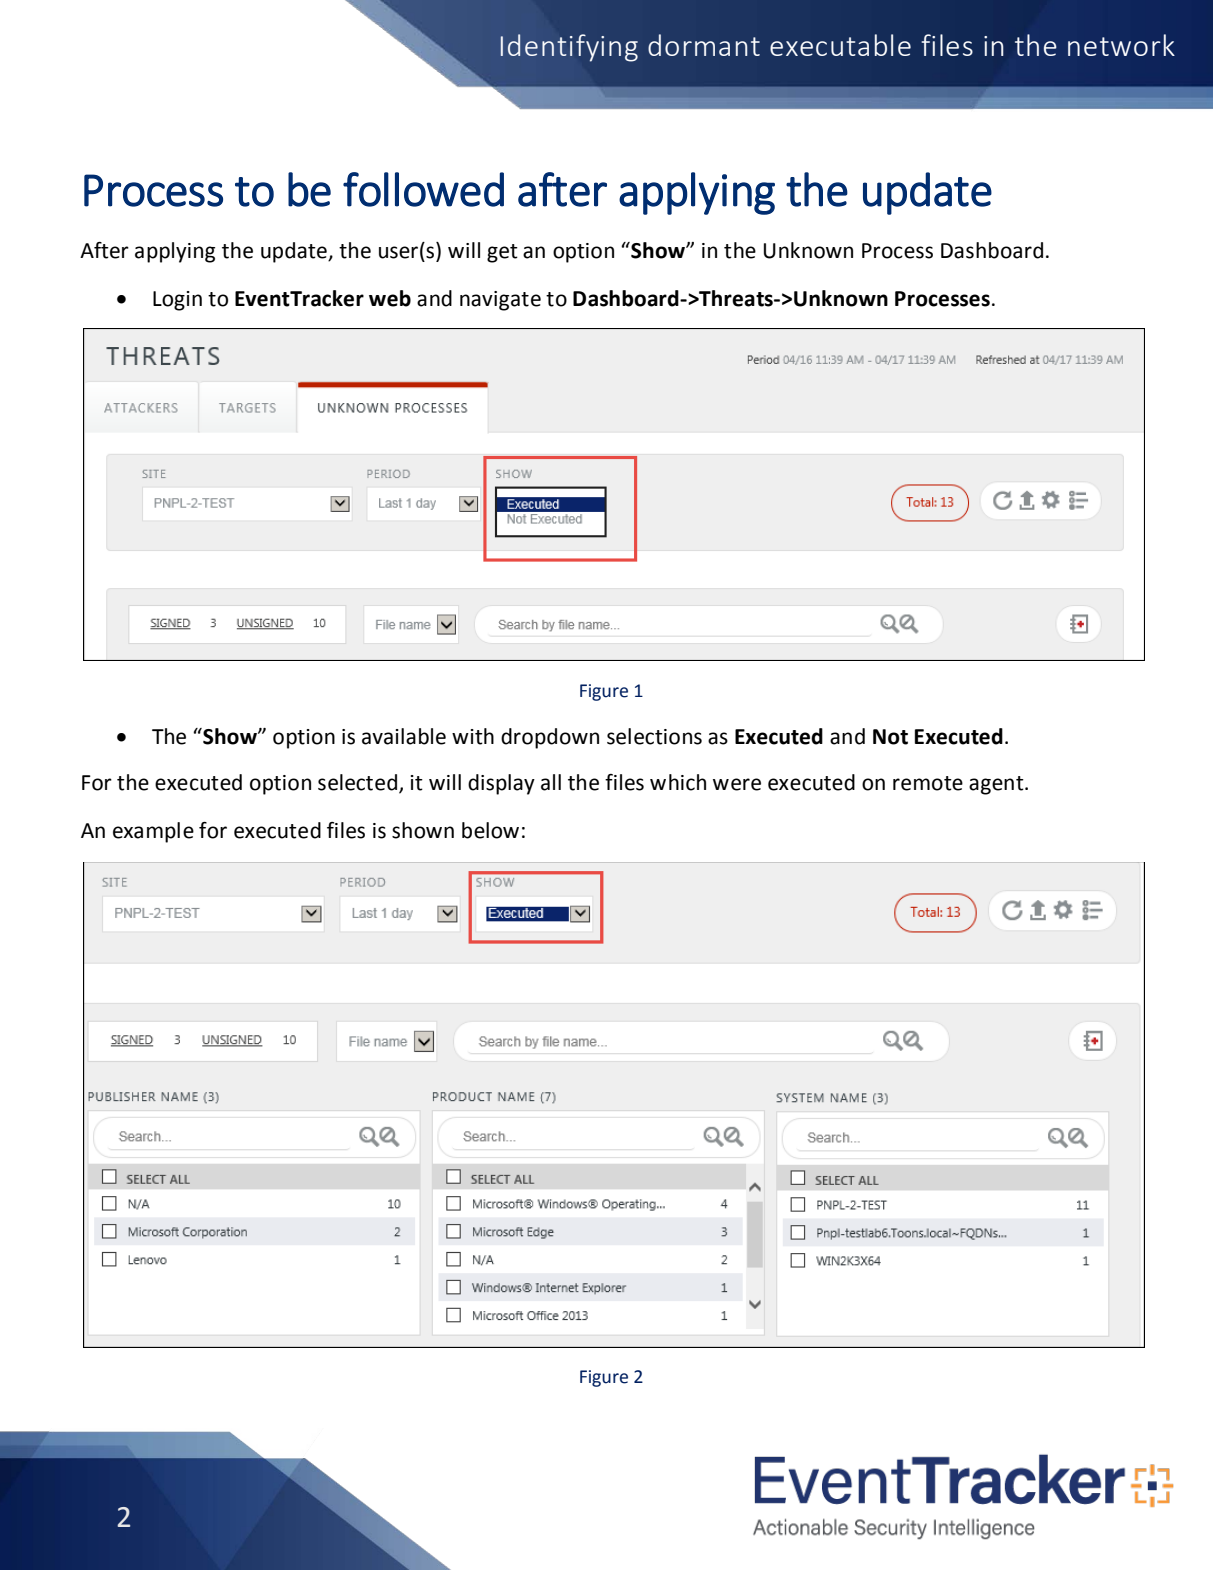 Image resolution: width=1213 pixels, height=1570 pixels. What do you see at coordinates (177, 301) in the document?
I see `Login` at bounding box center [177, 301].
